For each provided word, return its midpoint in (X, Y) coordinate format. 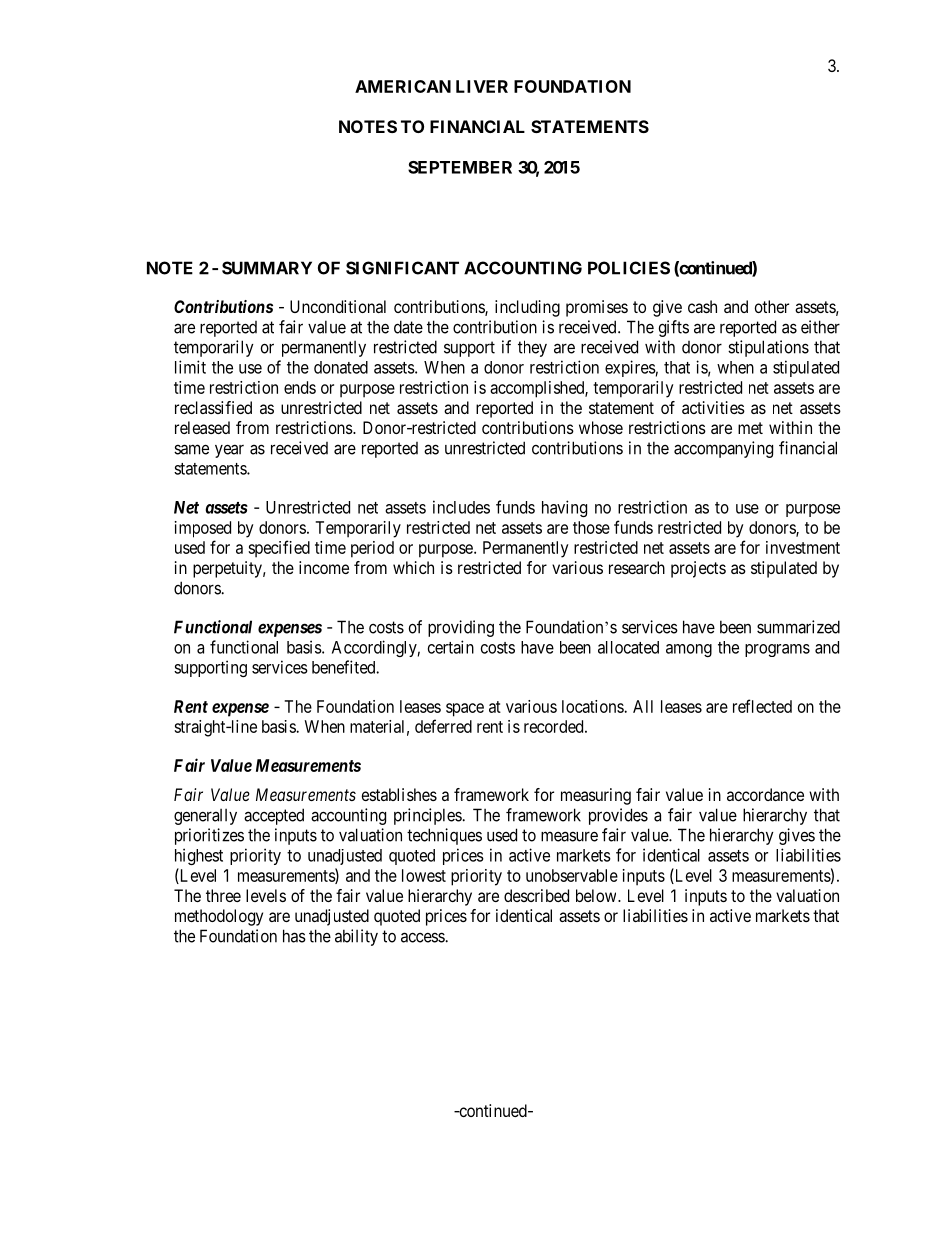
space (465, 710)
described (536, 895)
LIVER (482, 86)
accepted (274, 816)
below (597, 895)
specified (279, 549)
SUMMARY (267, 268)
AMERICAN (403, 86)
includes (461, 507)
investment (803, 547)
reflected (762, 706)
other (772, 306)
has (294, 936)
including (527, 308)
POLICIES (629, 268)
